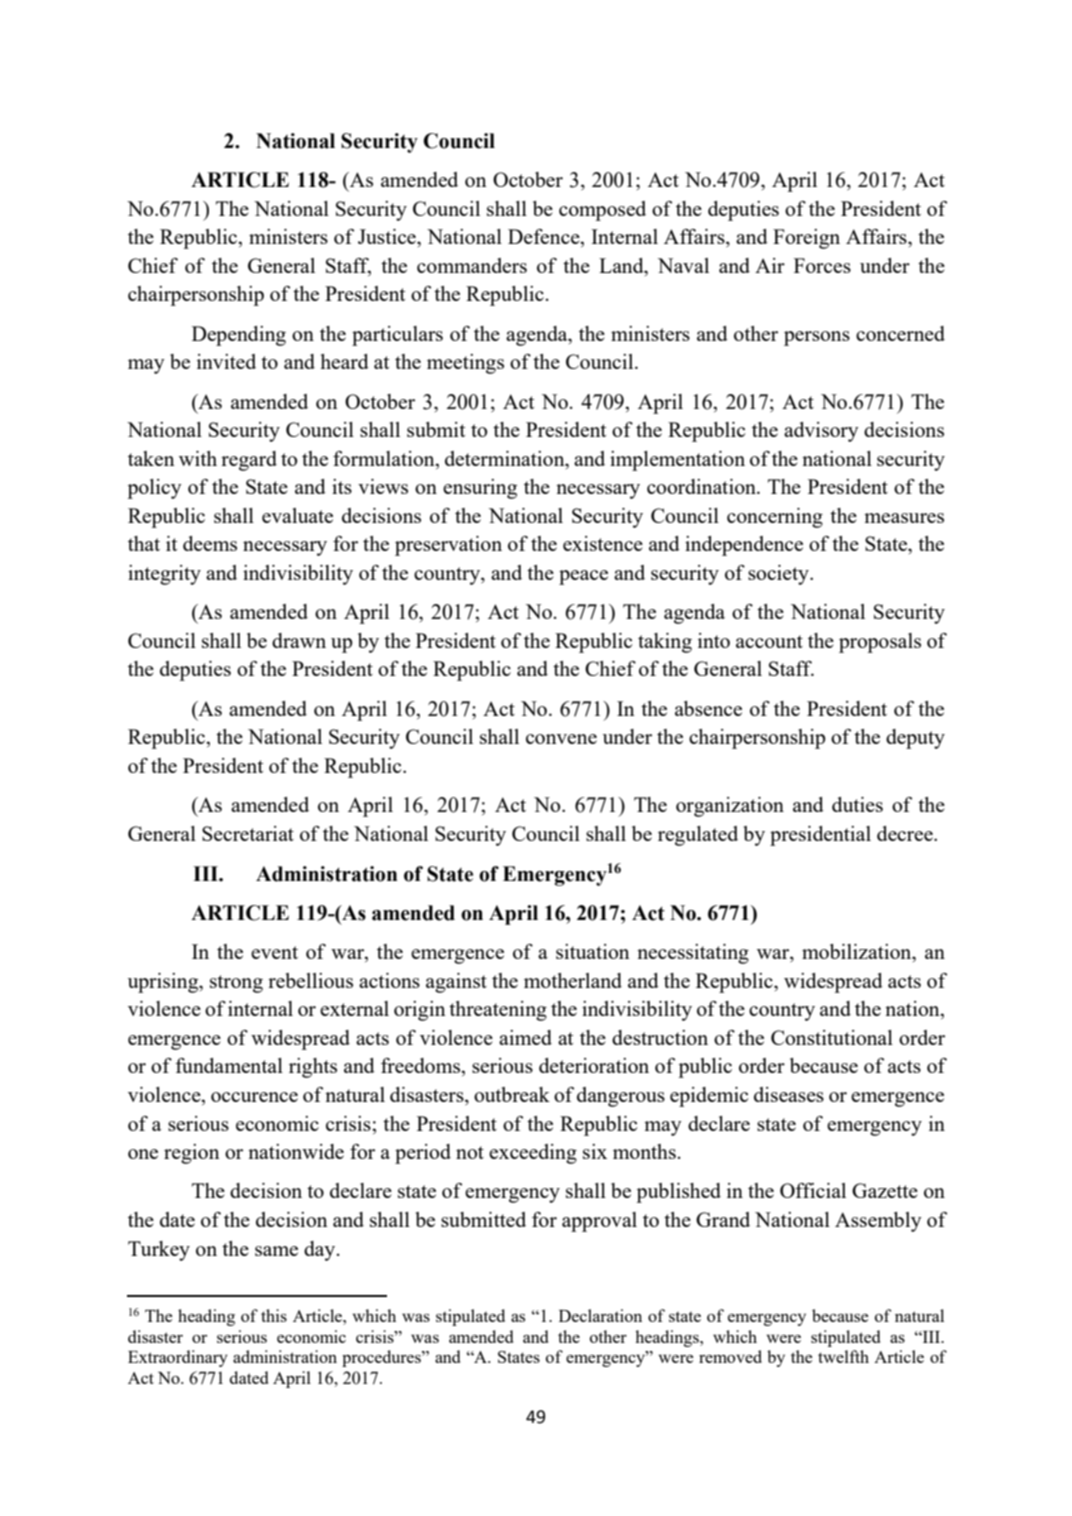 This page has width=1072, height=1516. Describe the element at coordinates (779, 575) in the page. I see `society` at that location.
